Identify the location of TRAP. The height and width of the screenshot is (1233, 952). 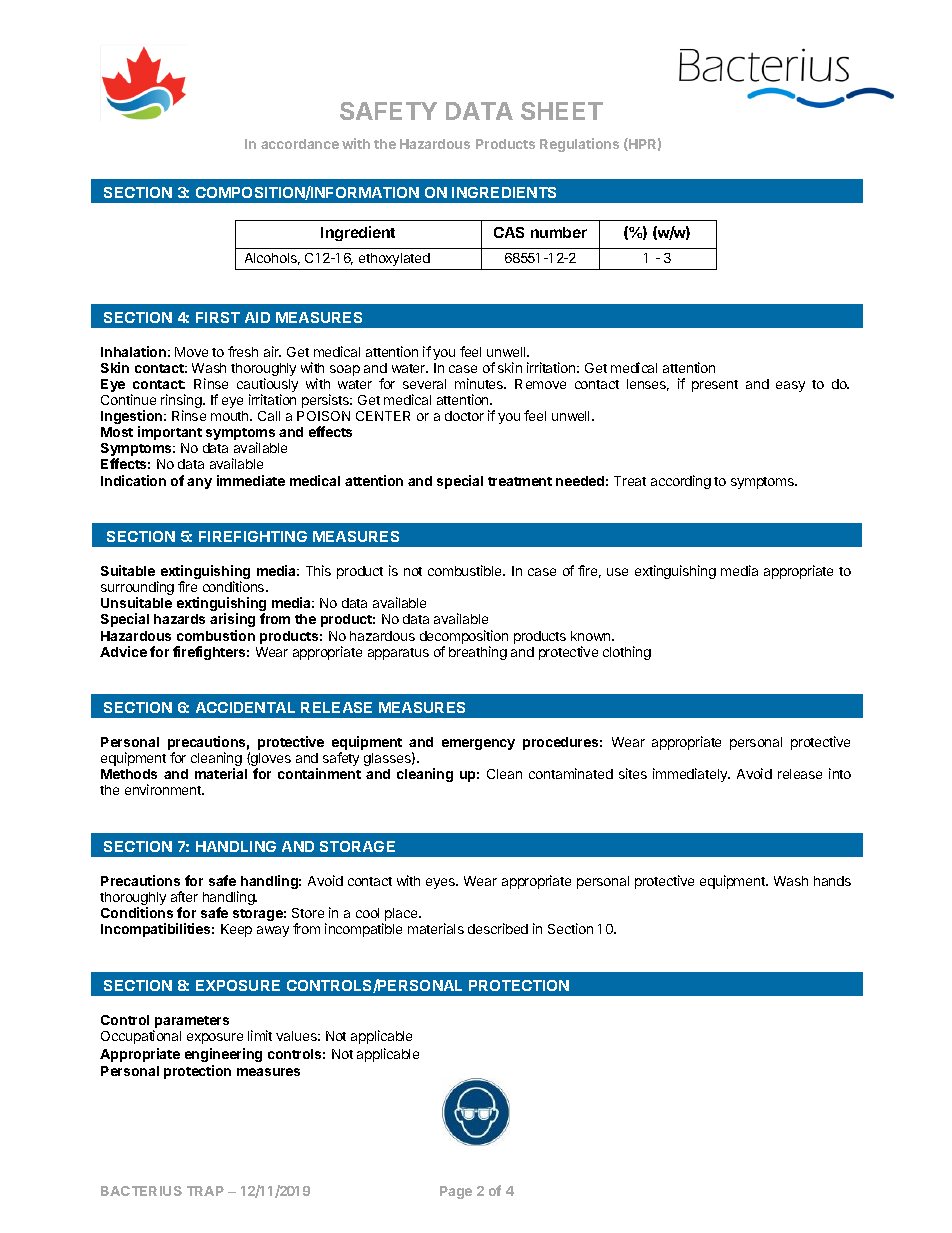
(205, 1191).
